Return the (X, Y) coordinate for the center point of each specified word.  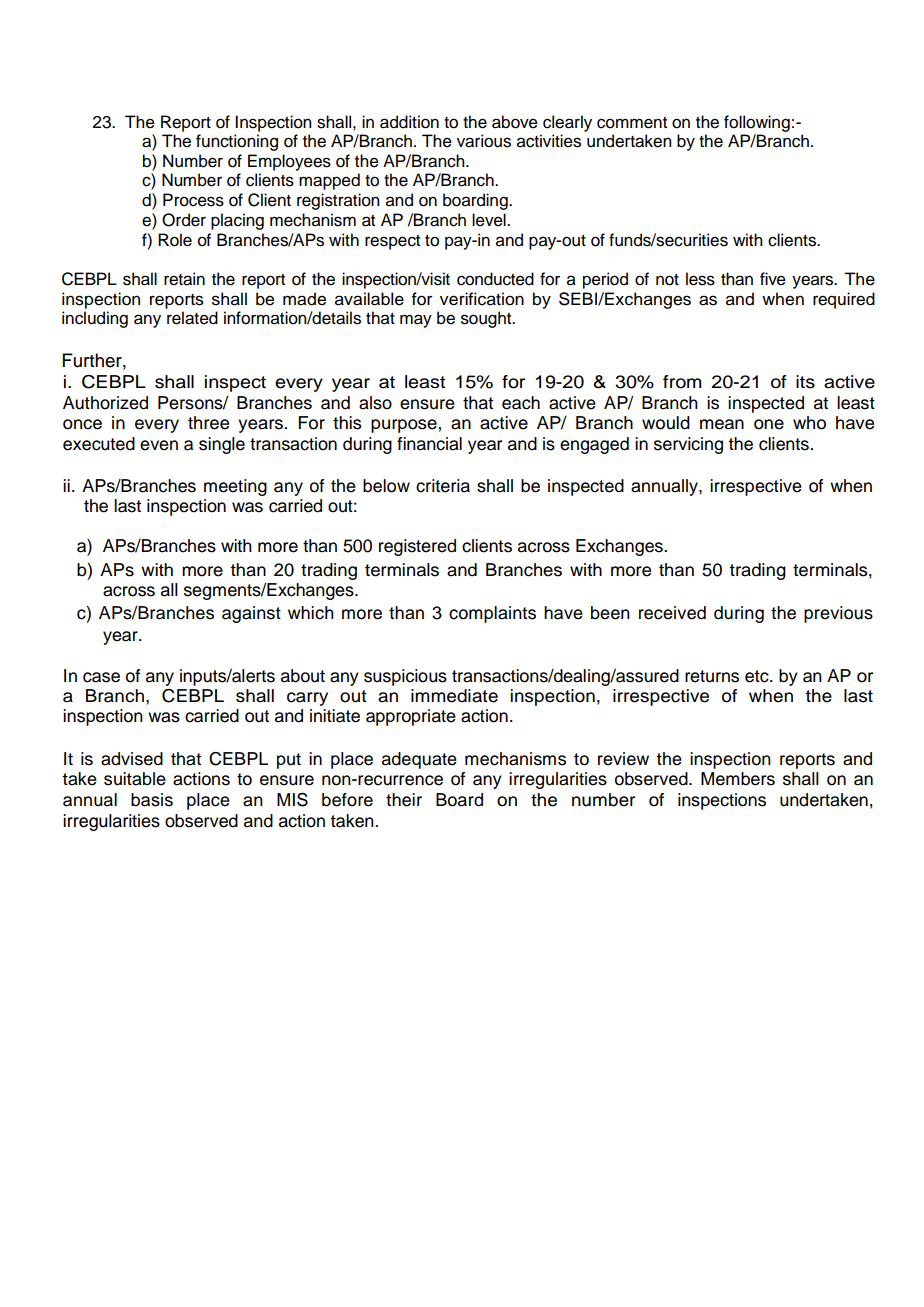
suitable (135, 779)
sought (487, 319)
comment (632, 123)
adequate (419, 760)
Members (738, 779)
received (672, 613)
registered (417, 547)
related (192, 318)
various (484, 141)
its (805, 382)
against (251, 614)
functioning (237, 142)
